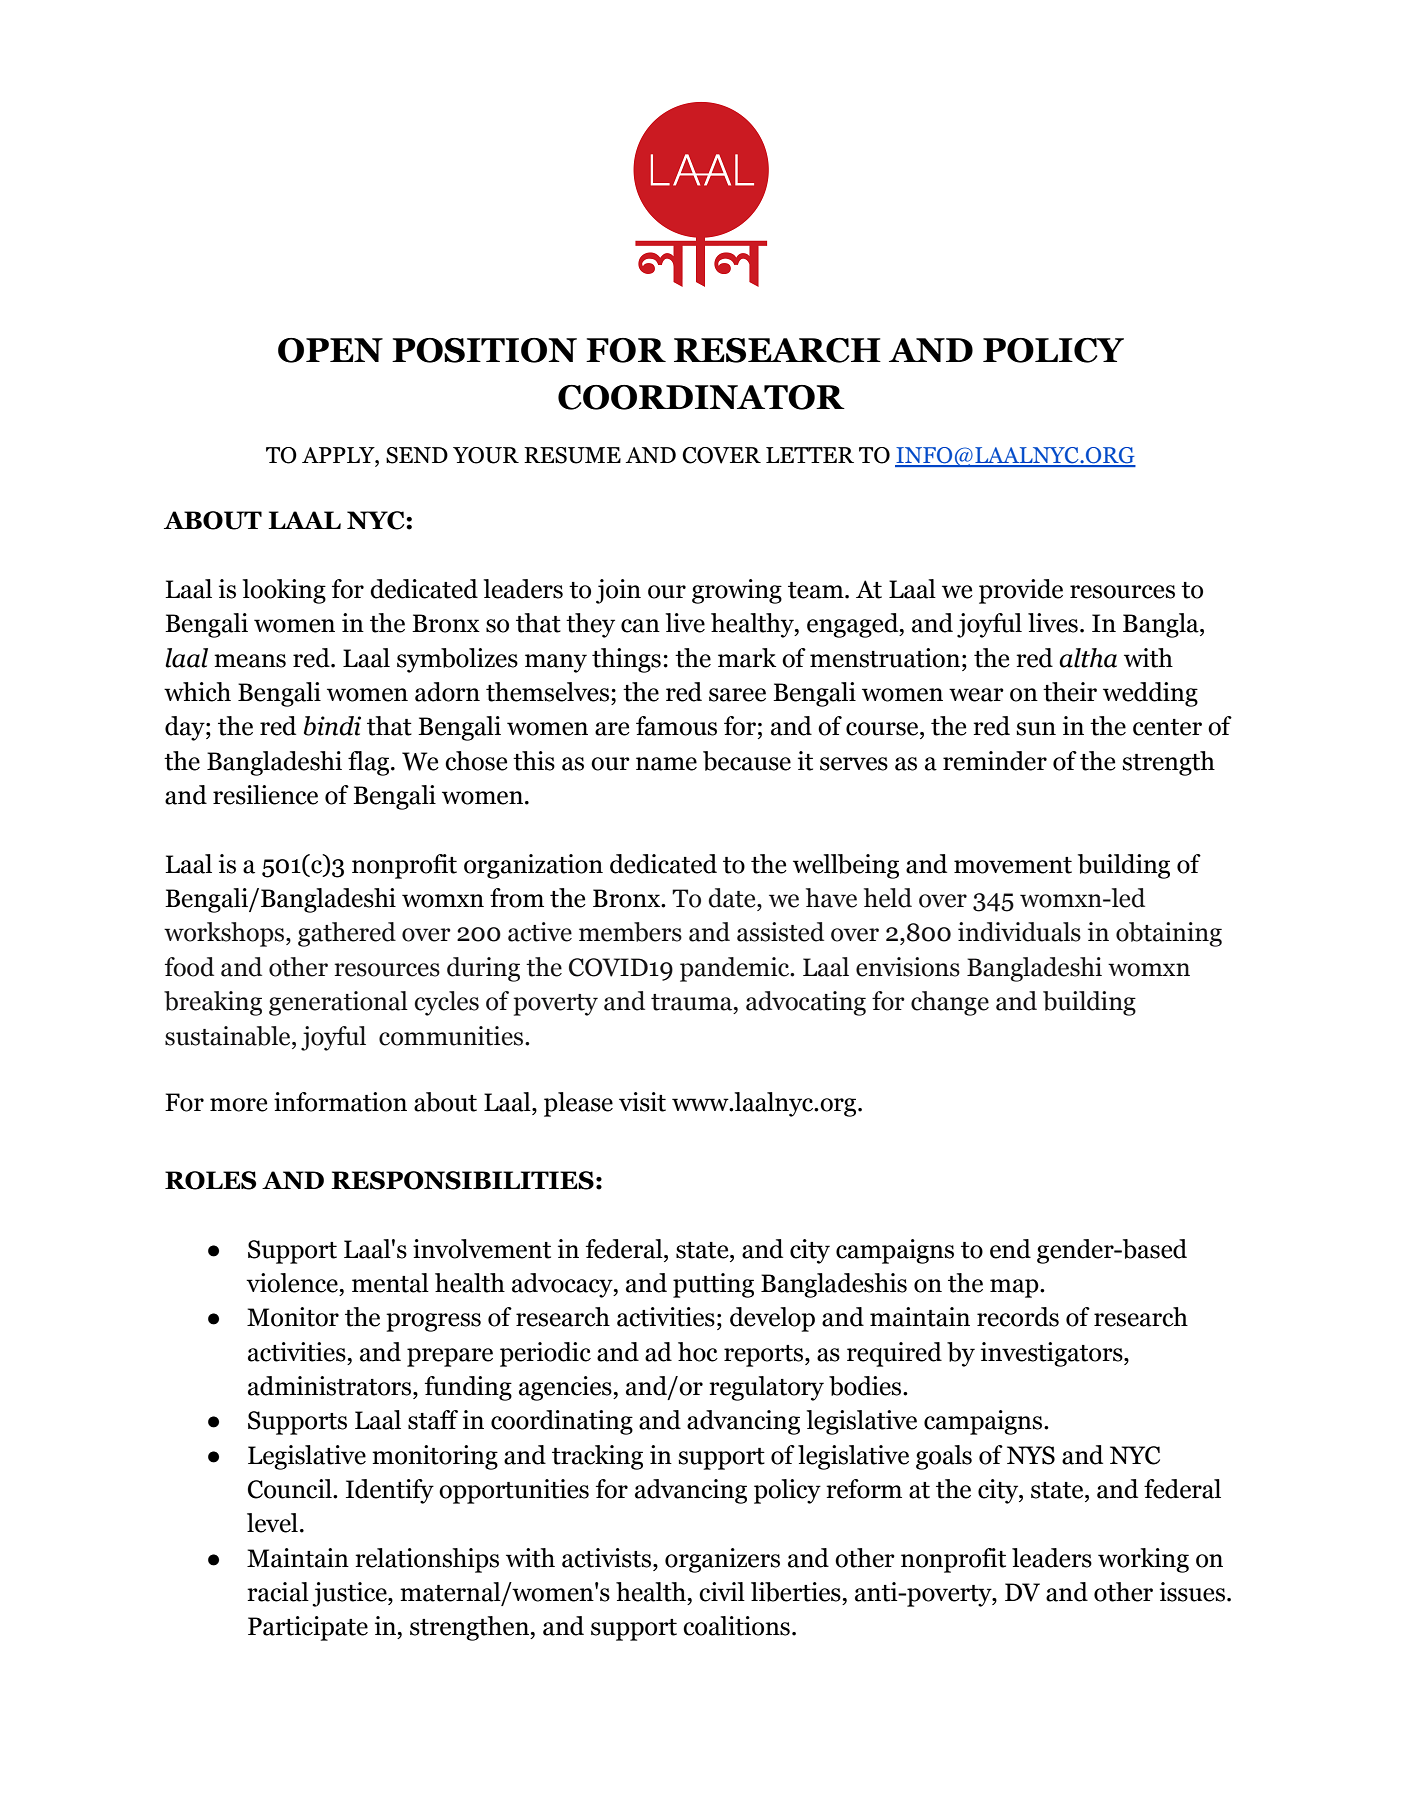 This screenshot has height=1814, width=1401. What do you see at coordinates (701, 397) in the screenshot?
I see `COORDINATOR` at bounding box center [701, 397].
